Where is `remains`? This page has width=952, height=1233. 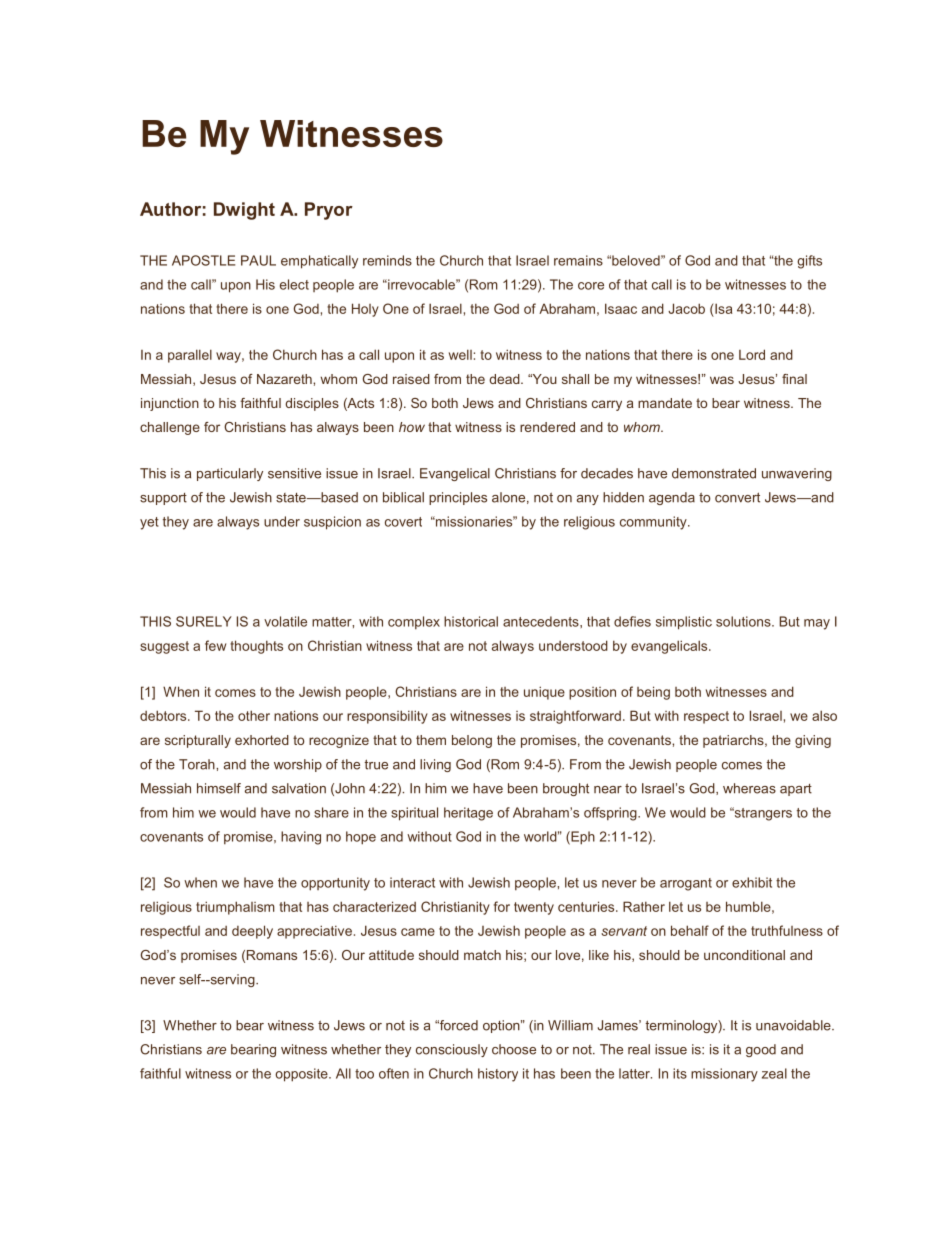 remains is located at coordinates (578, 260).
